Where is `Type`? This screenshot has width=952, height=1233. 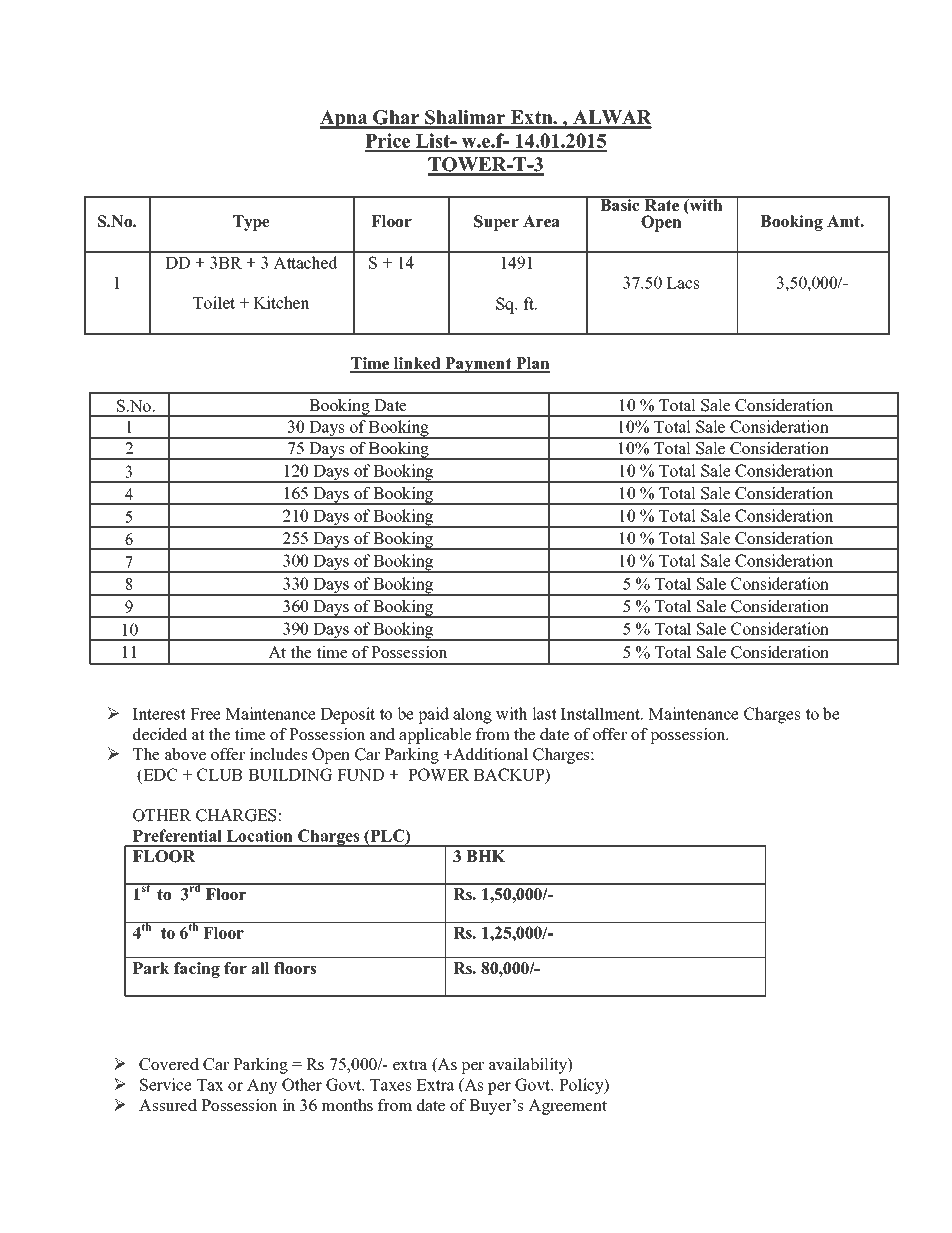
Type is located at coordinates (251, 223).
